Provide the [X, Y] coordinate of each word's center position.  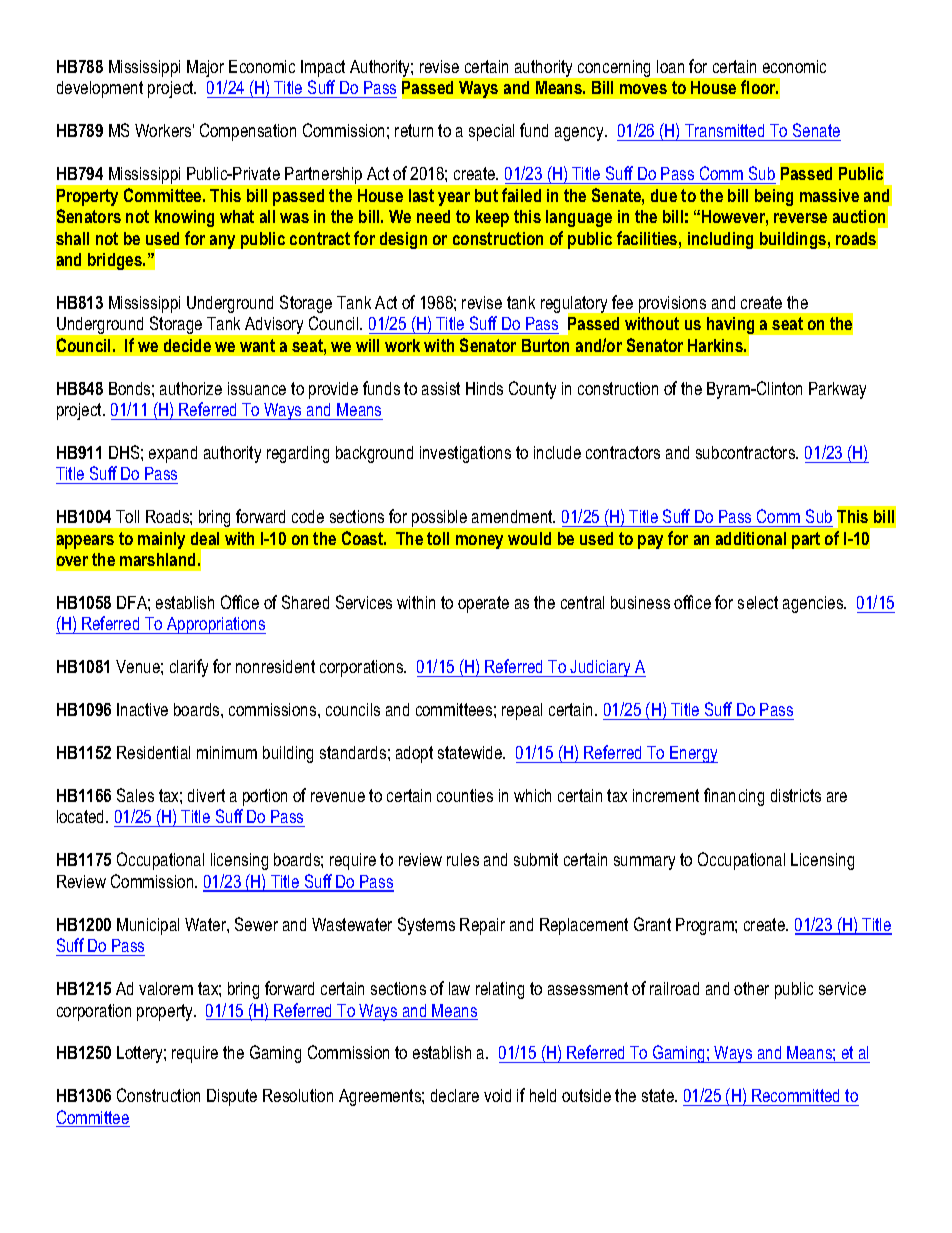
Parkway [837, 390]
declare [455, 1095]
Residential [153, 752]
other [751, 988]
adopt [414, 754]
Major [205, 68]
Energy [693, 754]
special [491, 132]
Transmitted [725, 132]
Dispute [232, 1097]
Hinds [484, 388]
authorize [191, 388]
